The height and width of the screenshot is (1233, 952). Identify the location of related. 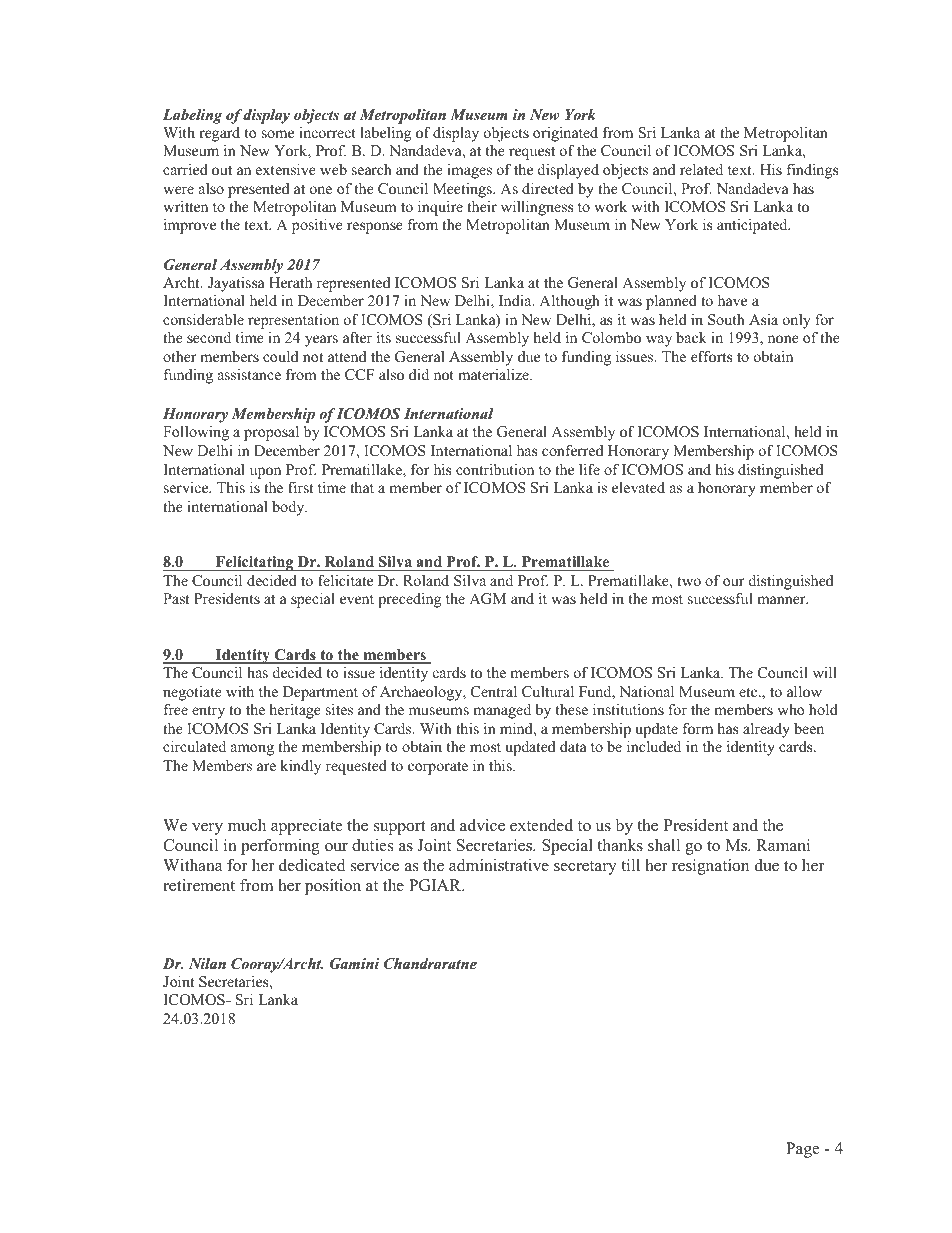
(701, 169).
